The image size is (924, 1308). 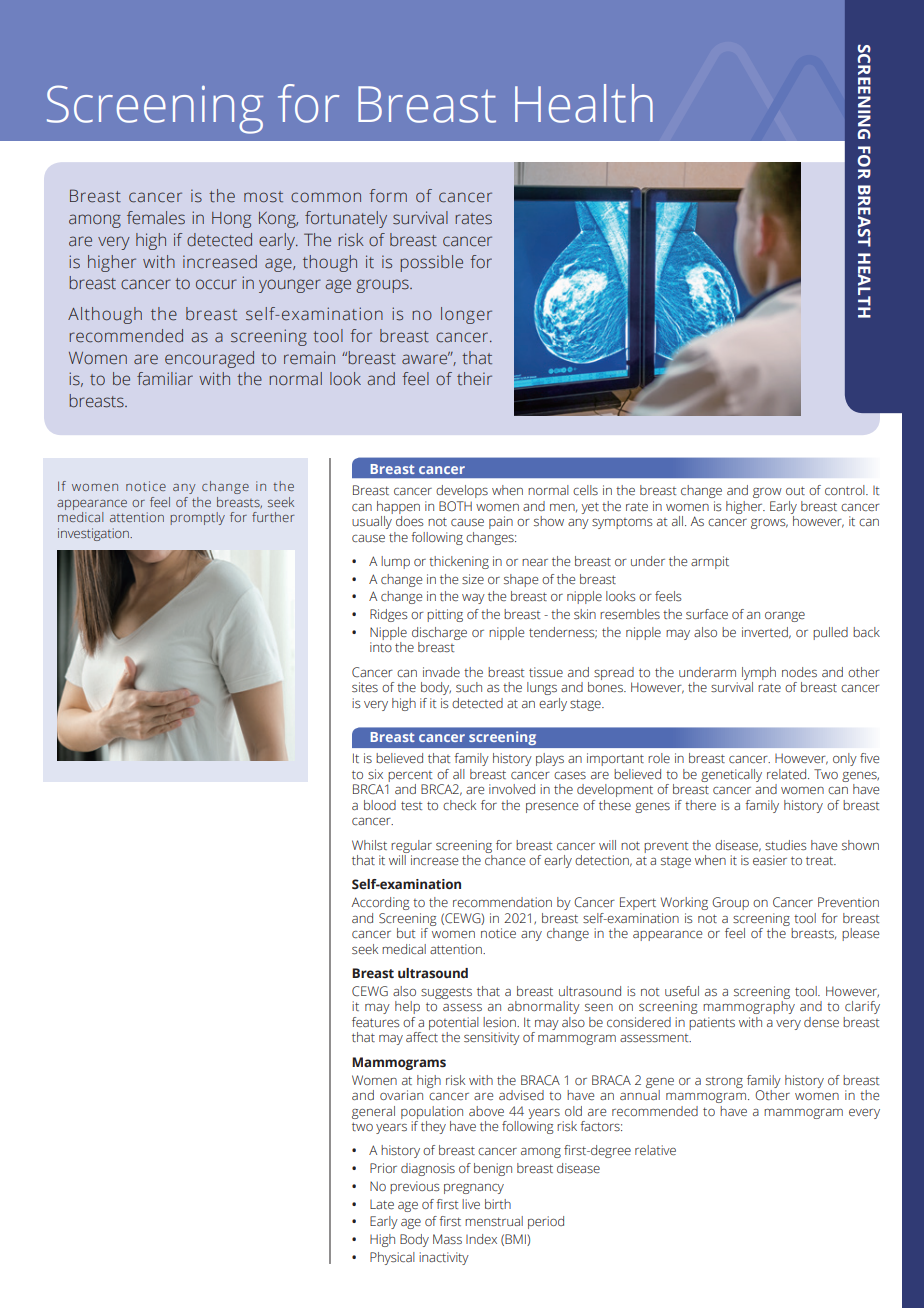 I want to click on such, so click(x=469, y=687).
